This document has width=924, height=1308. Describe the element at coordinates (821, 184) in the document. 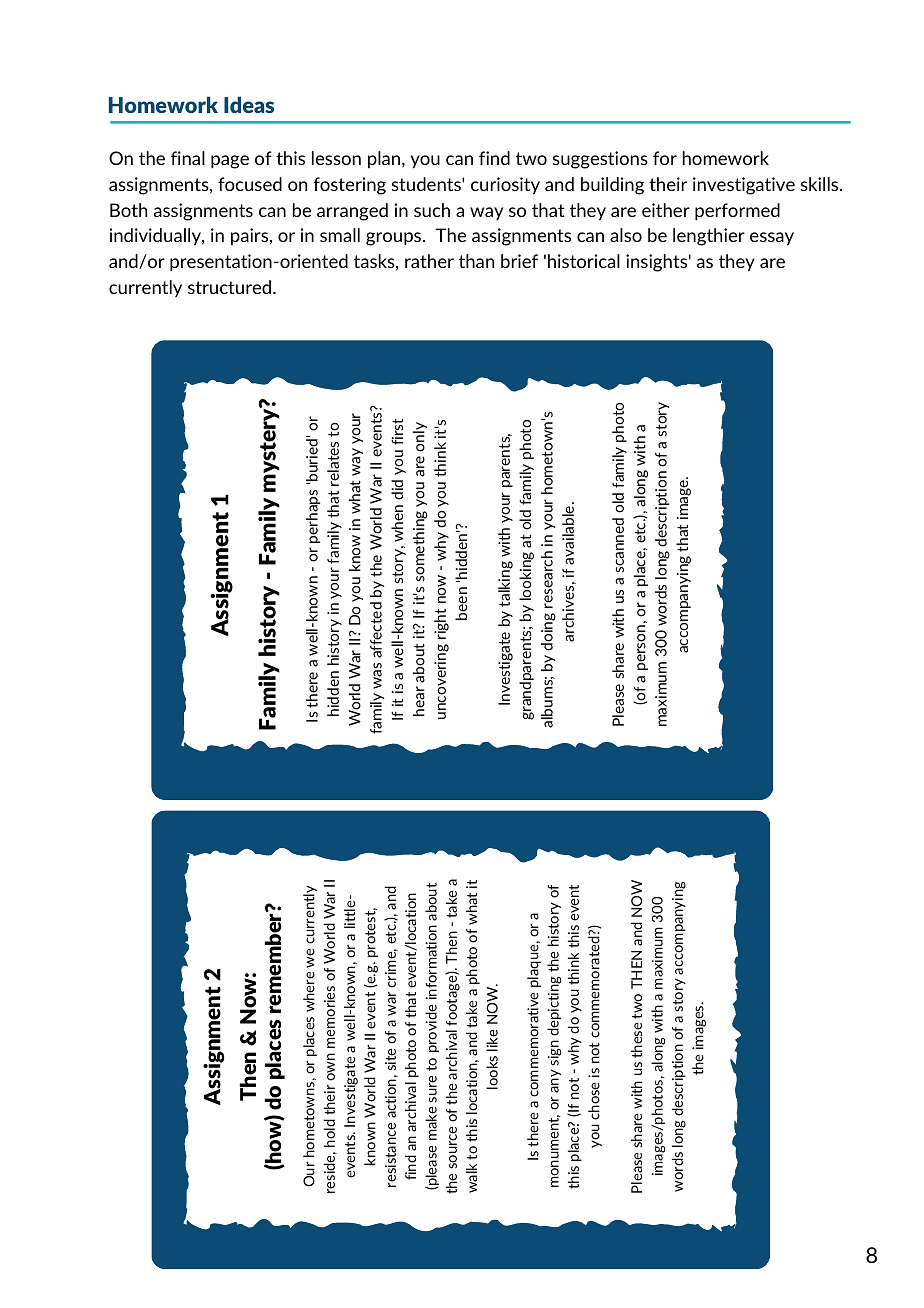

I see `skills` at that location.
